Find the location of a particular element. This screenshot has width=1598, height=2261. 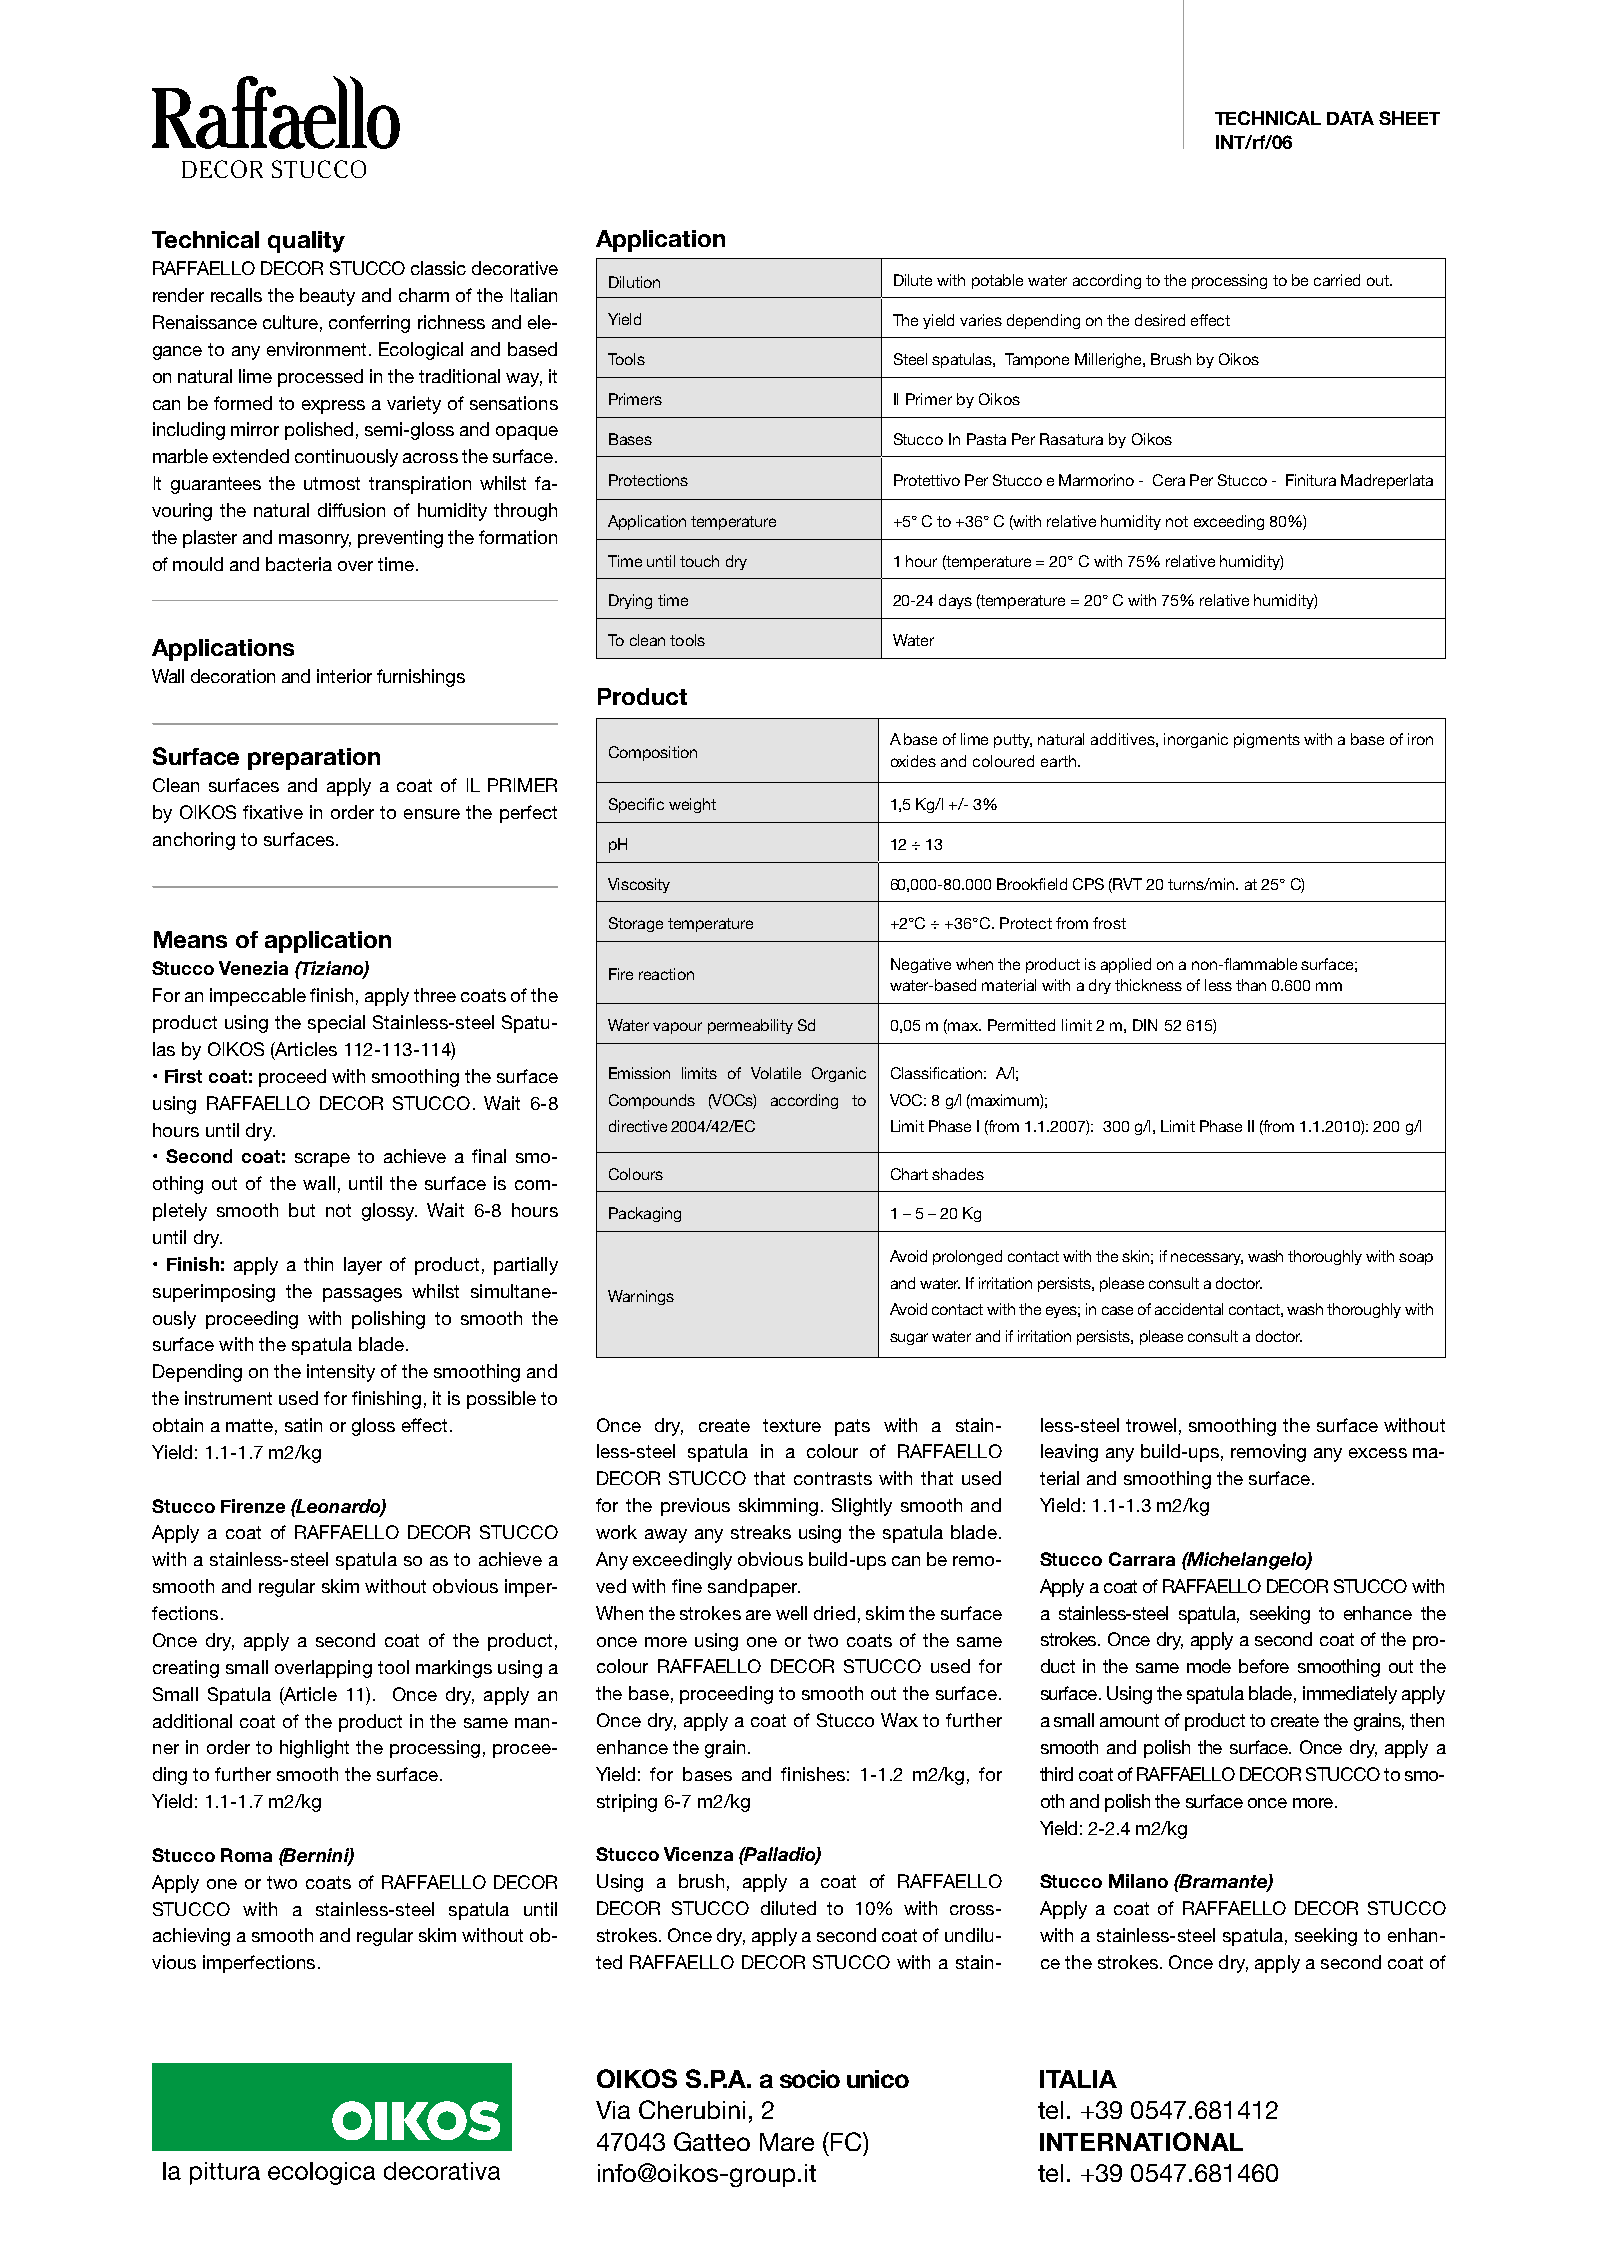

DATA is located at coordinates (1350, 118).
